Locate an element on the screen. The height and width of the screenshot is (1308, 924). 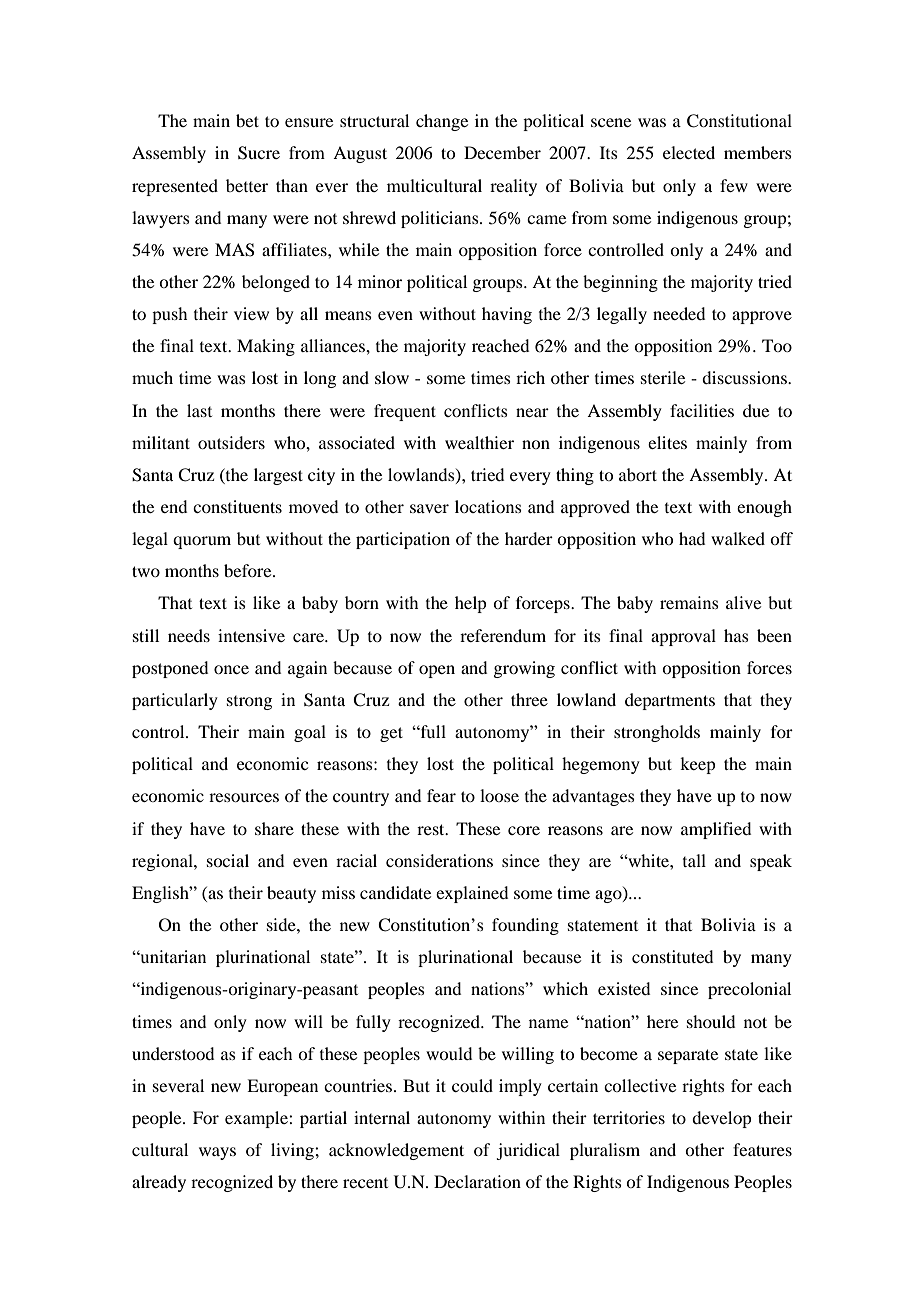
ways is located at coordinates (217, 1153).
